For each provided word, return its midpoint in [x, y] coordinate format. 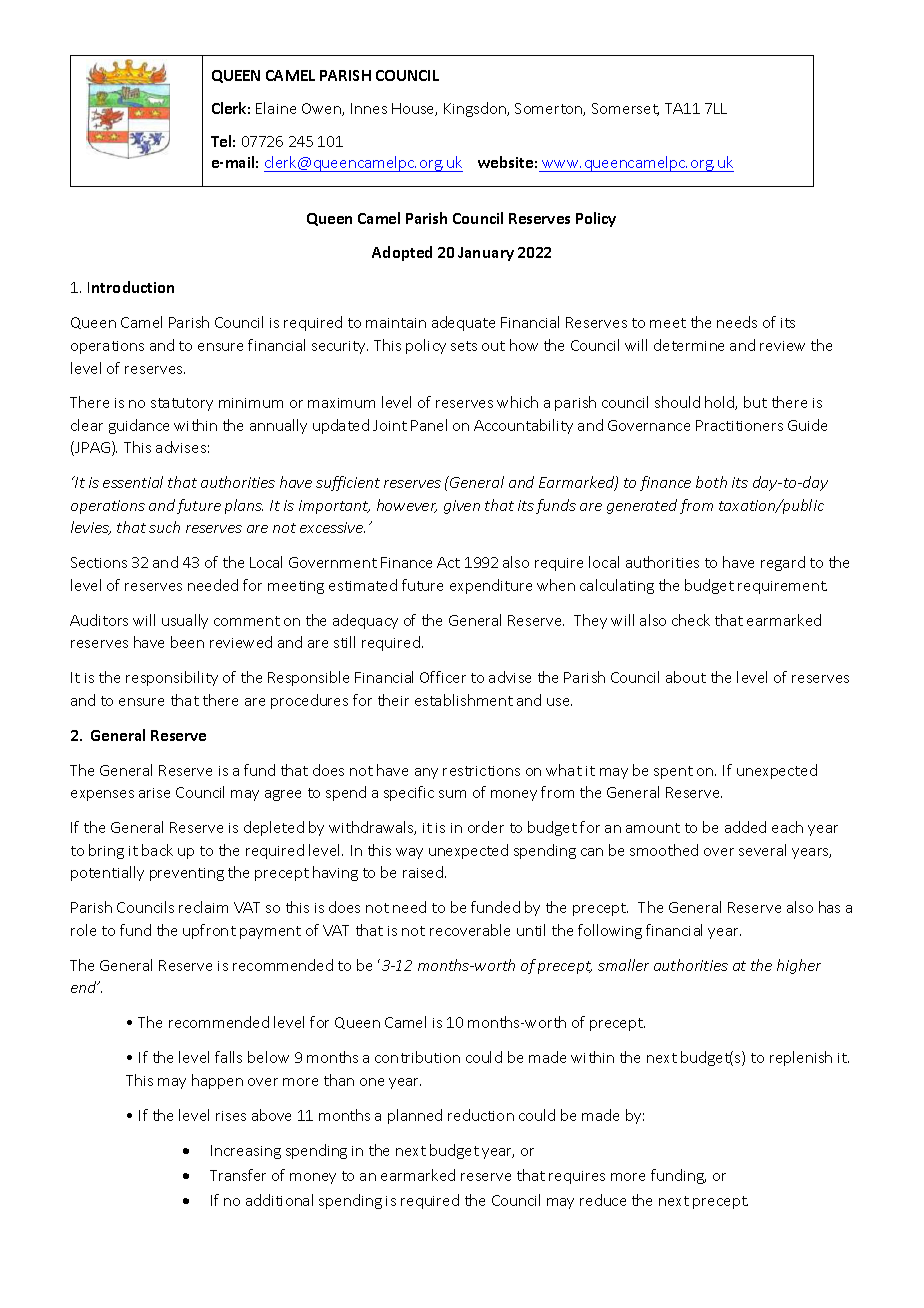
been [187, 642]
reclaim [203, 907]
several [762, 850]
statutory [182, 404]
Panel [429, 425]
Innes [369, 108]
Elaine [276, 108]
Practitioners [739, 425]
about [686, 677]
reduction [481, 1115]
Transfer [238, 1175]
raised [424, 872]
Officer [443, 677]
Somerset [625, 109]
